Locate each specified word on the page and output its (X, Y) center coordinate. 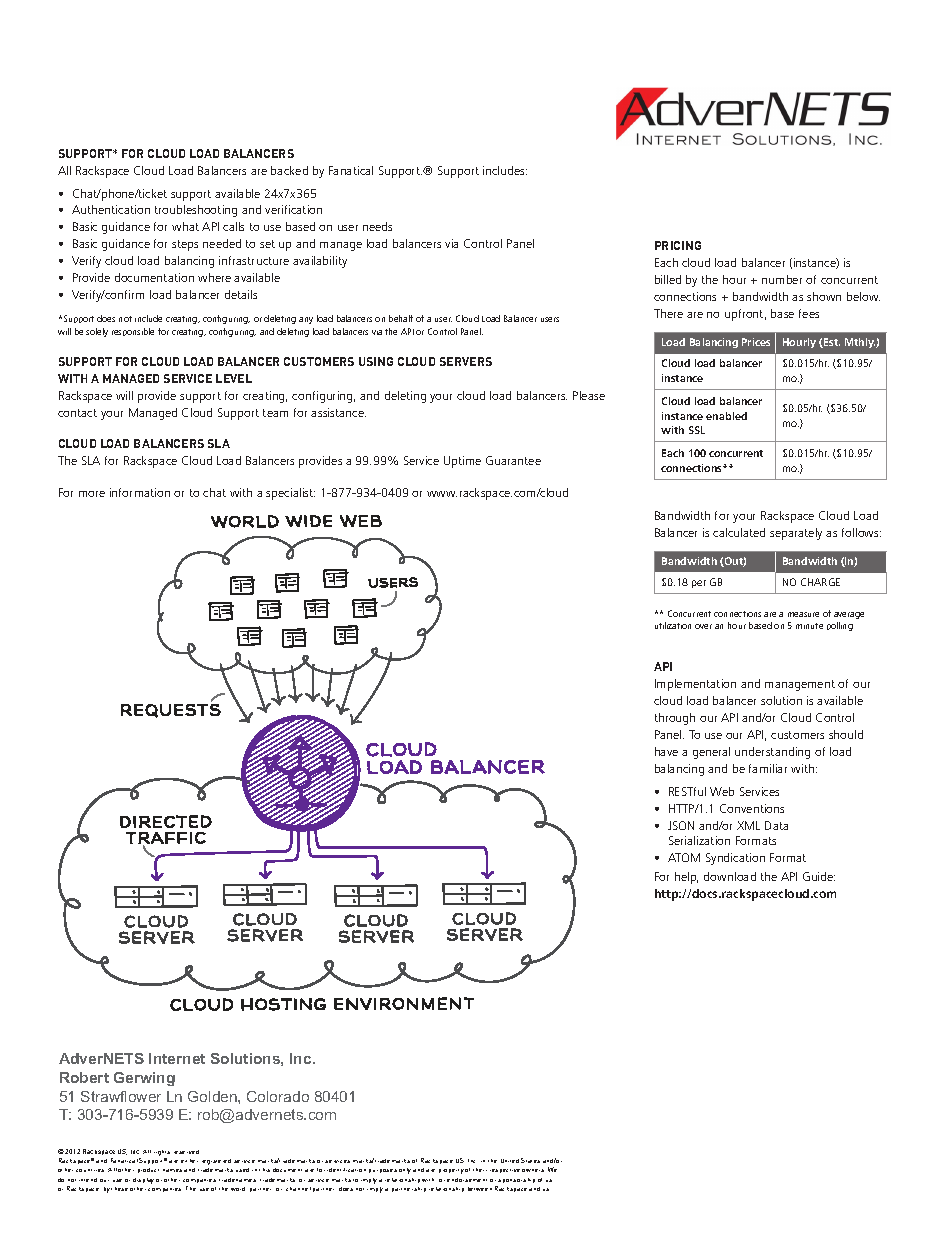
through (675, 719)
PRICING (678, 245)
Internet (177, 1058)
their (480, 1170)
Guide (819, 876)
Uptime (462, 462)
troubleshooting (196, 211)
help (686, 878)
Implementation (695, 685)
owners (533, 1170)
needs (377, 226)
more (92, 494)
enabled (726, 416)
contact (77, 413)
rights (162, 1153)
